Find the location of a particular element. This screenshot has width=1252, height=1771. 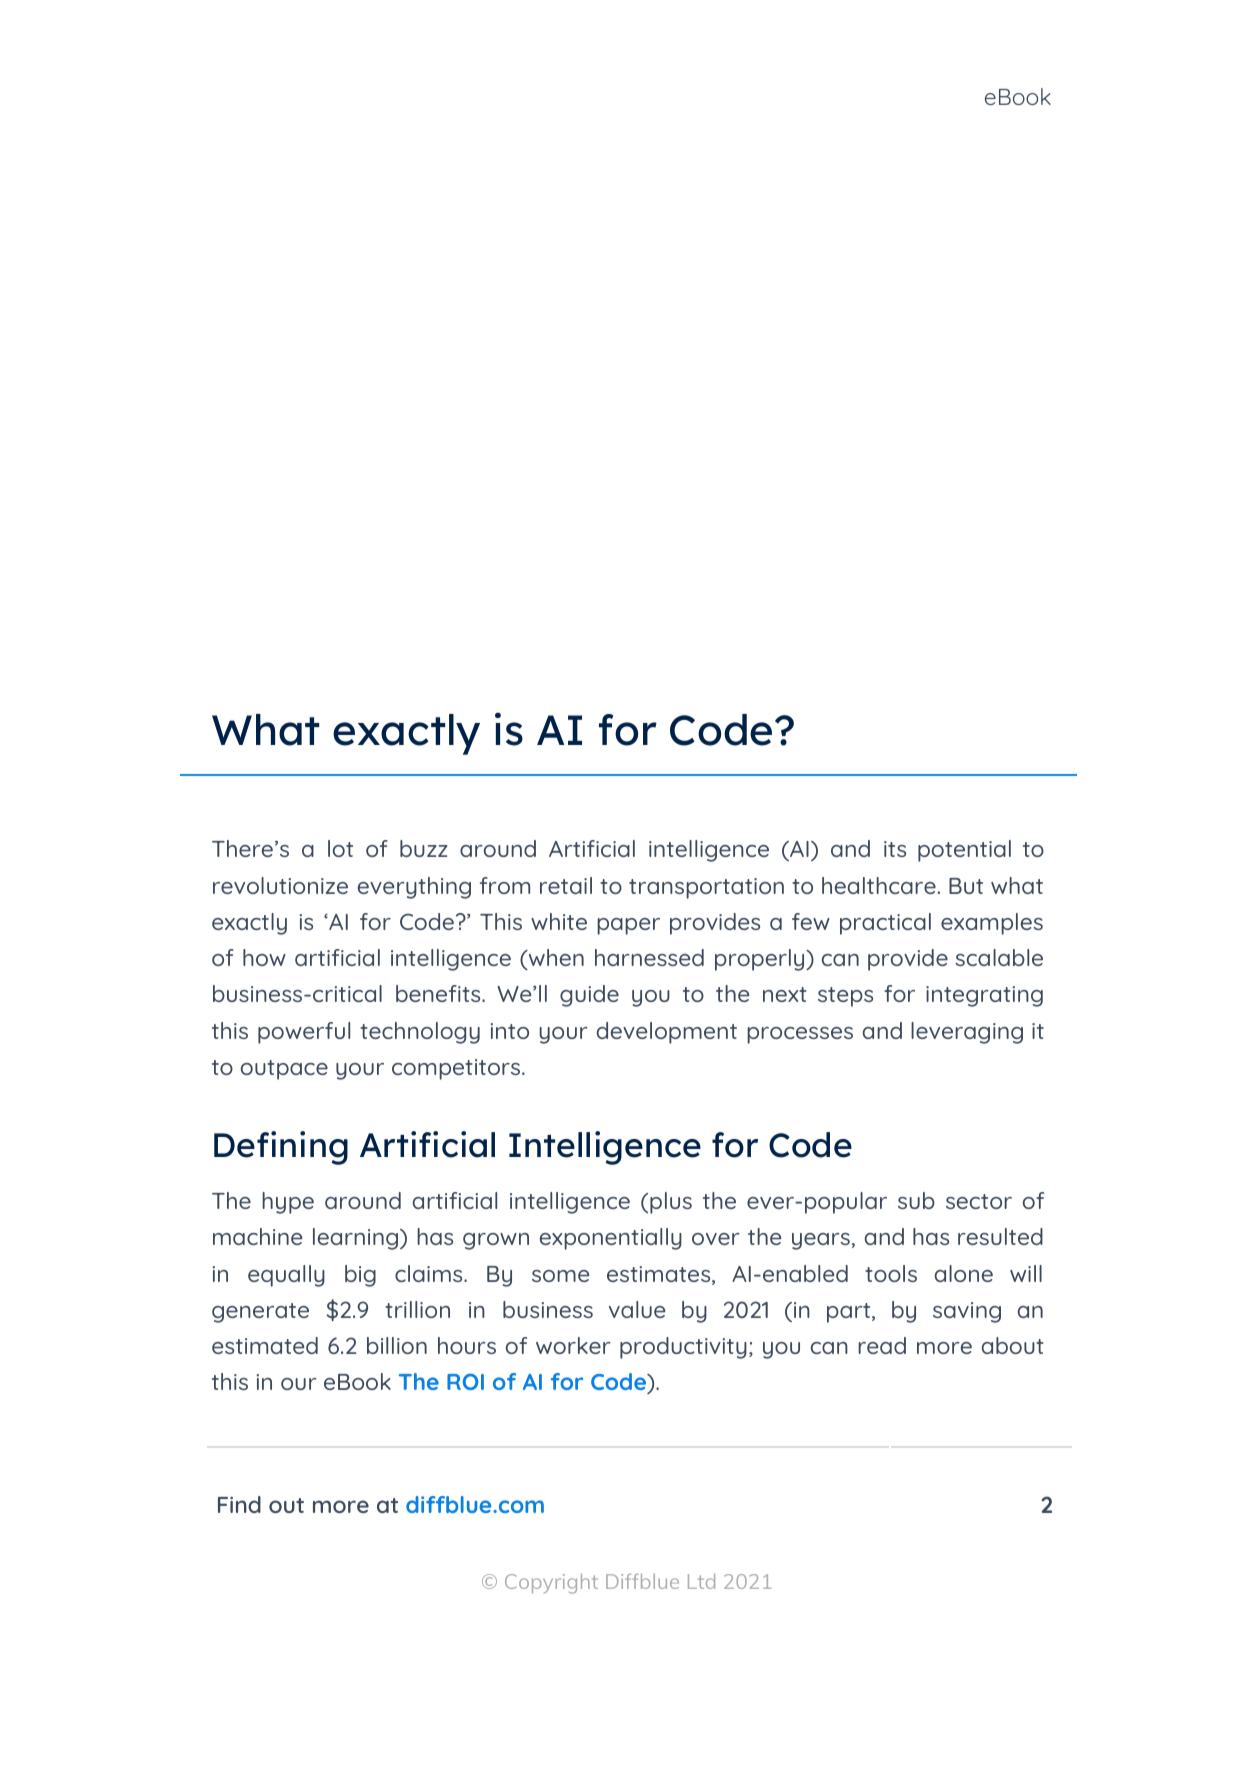

Find is located at coordinates (239, 1504).
